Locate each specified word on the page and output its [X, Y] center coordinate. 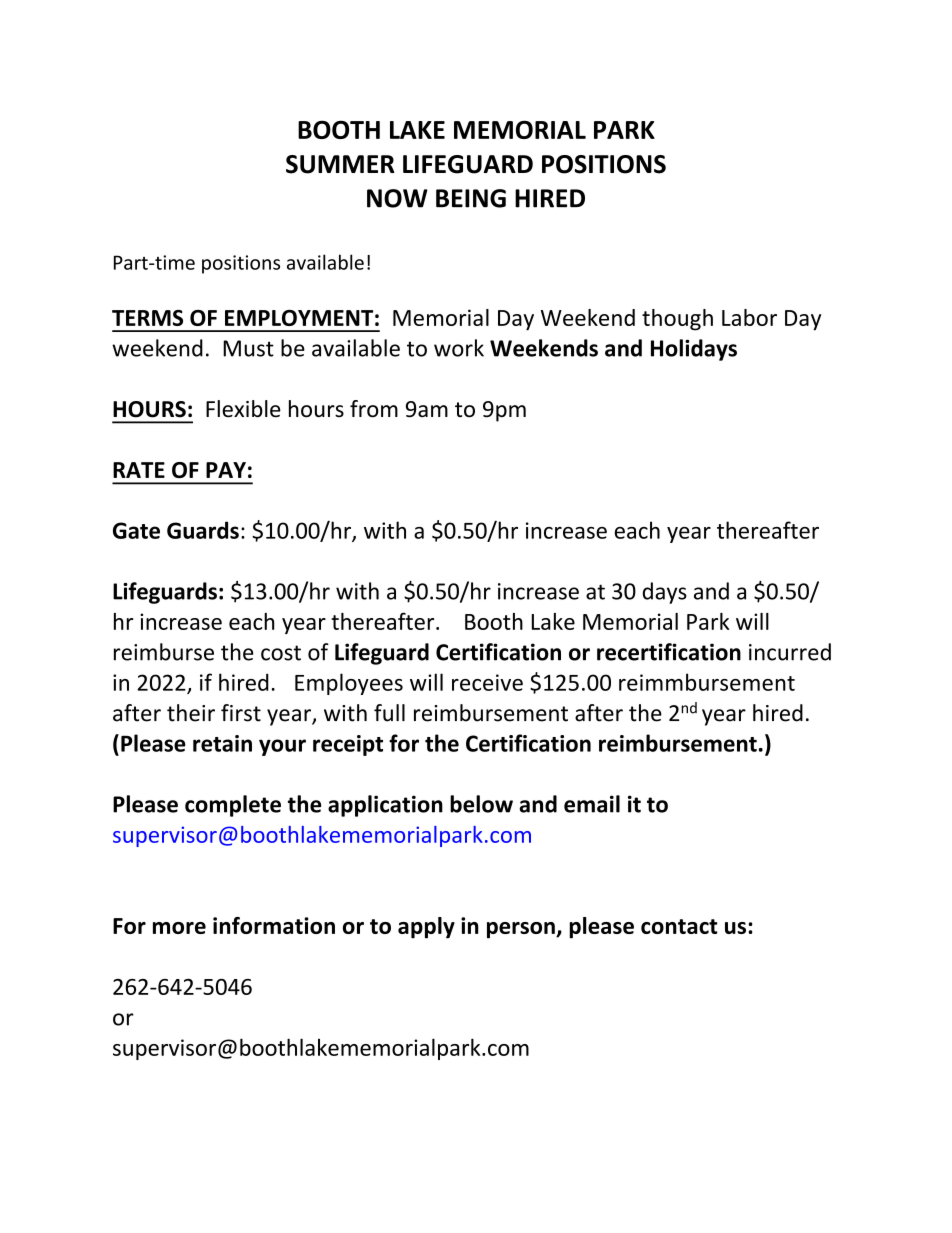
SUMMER [340, 164]
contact [679, 926]
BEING [471, 198]
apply [426, 928]
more [179, 928]
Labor [749, 317]
